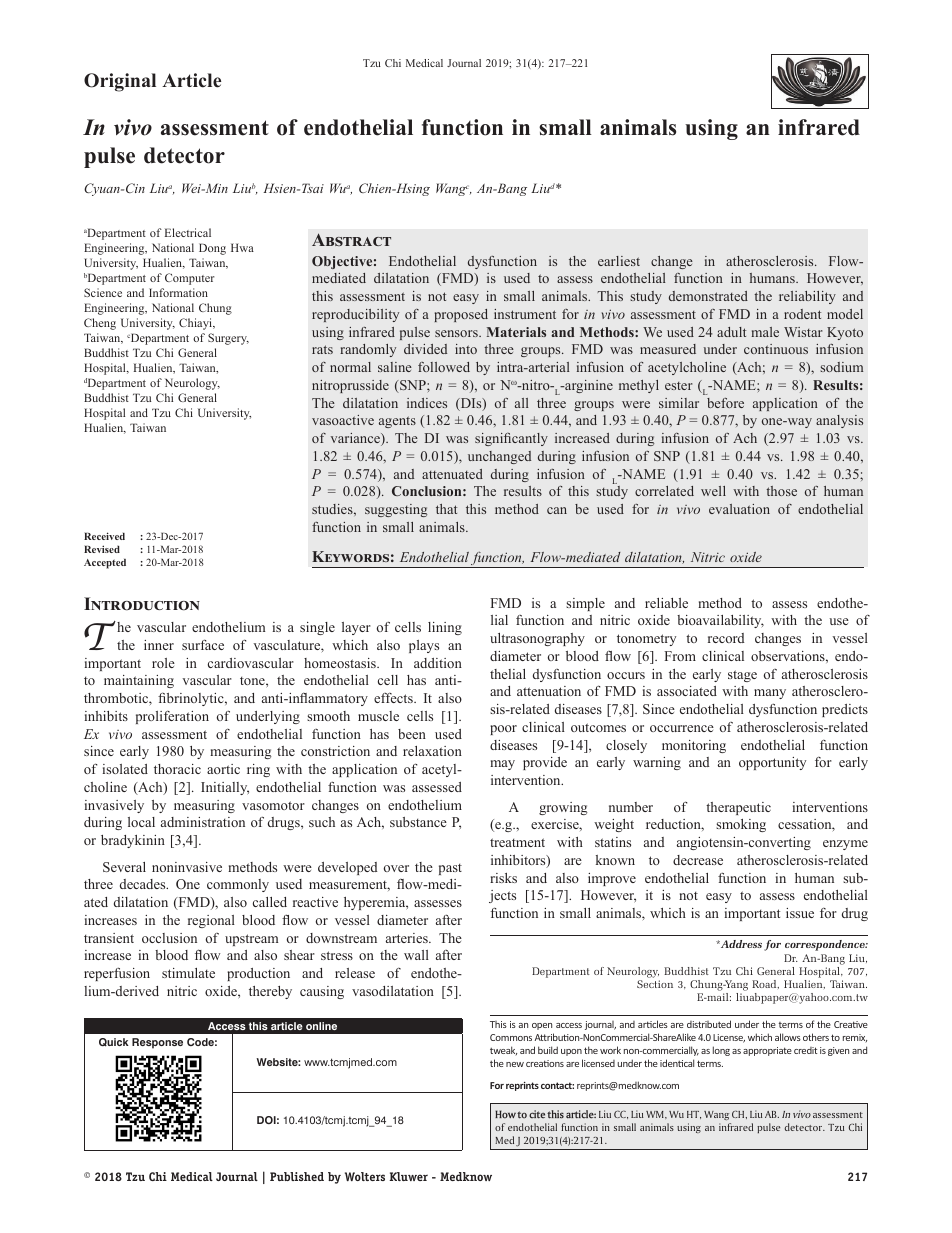 This image has width=952, height=1233. I want to click on may, so click(502, 765).
